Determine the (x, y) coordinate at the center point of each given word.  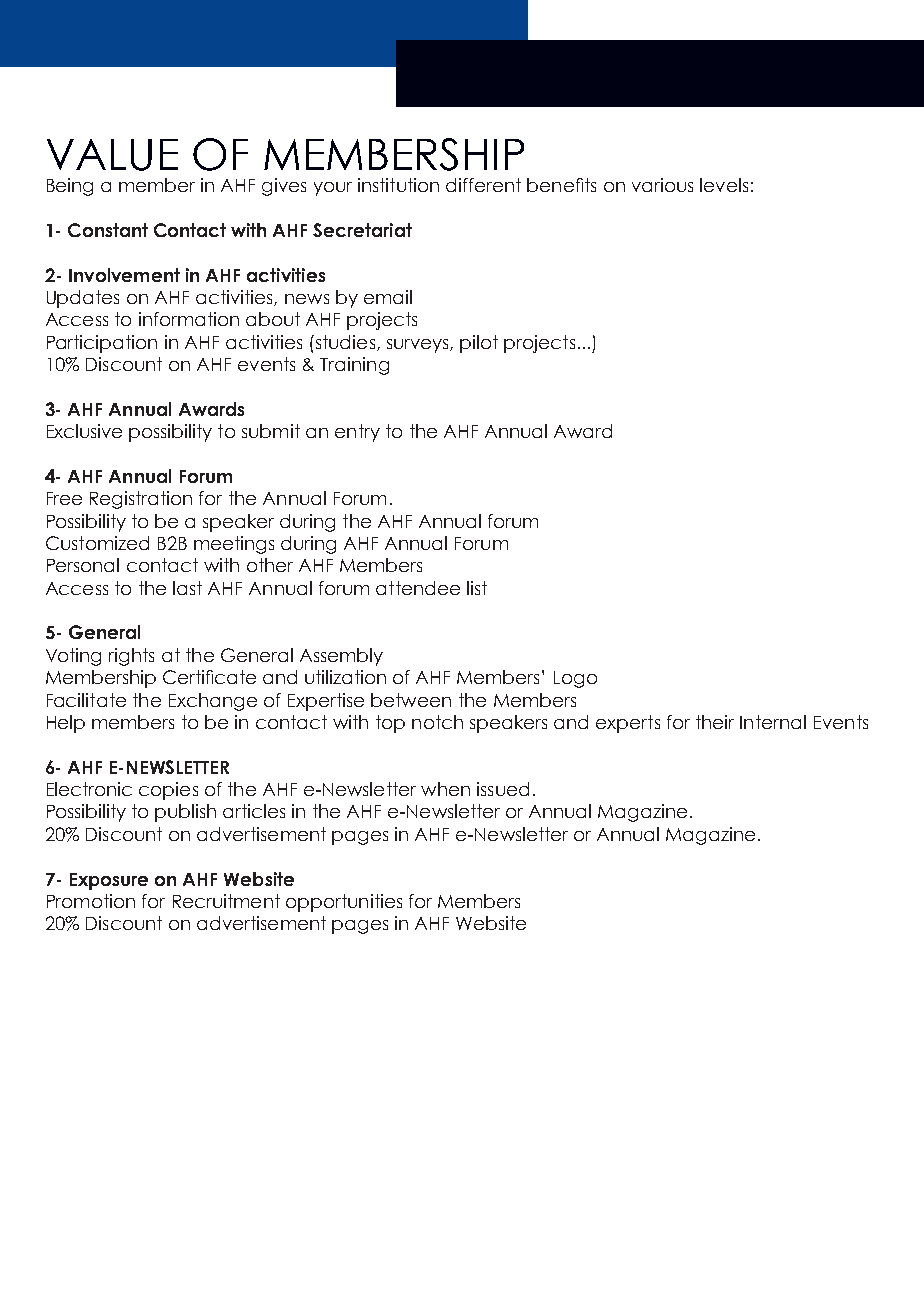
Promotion (91, 901)
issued (503, 789)
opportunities (344, 903)
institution (398, 185)
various (662, 185)
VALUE (112, 155)
